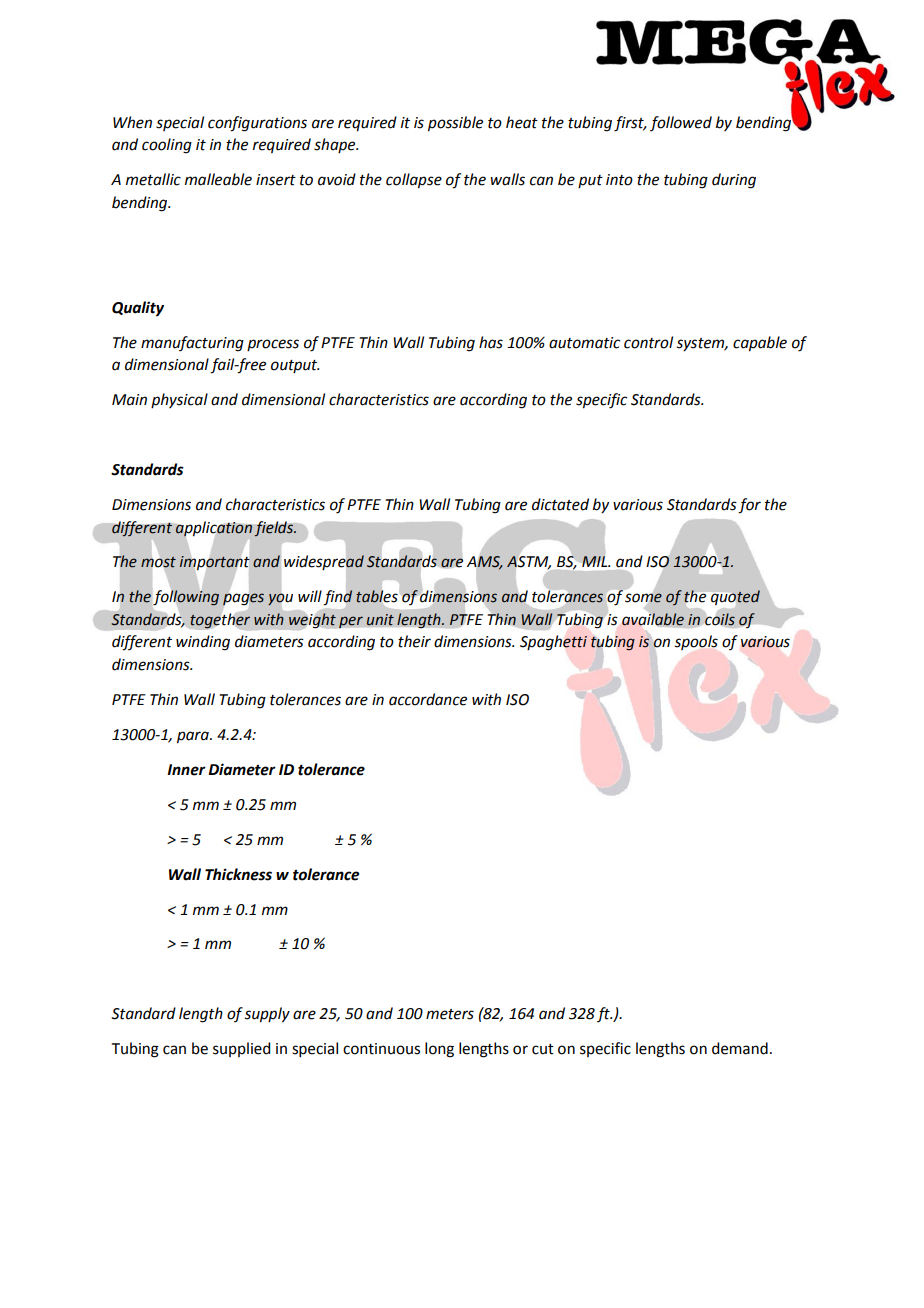  What do you see at coordinates (241, 1049) in the document?
I see `supplied` at bounding box center [241, 1049].
